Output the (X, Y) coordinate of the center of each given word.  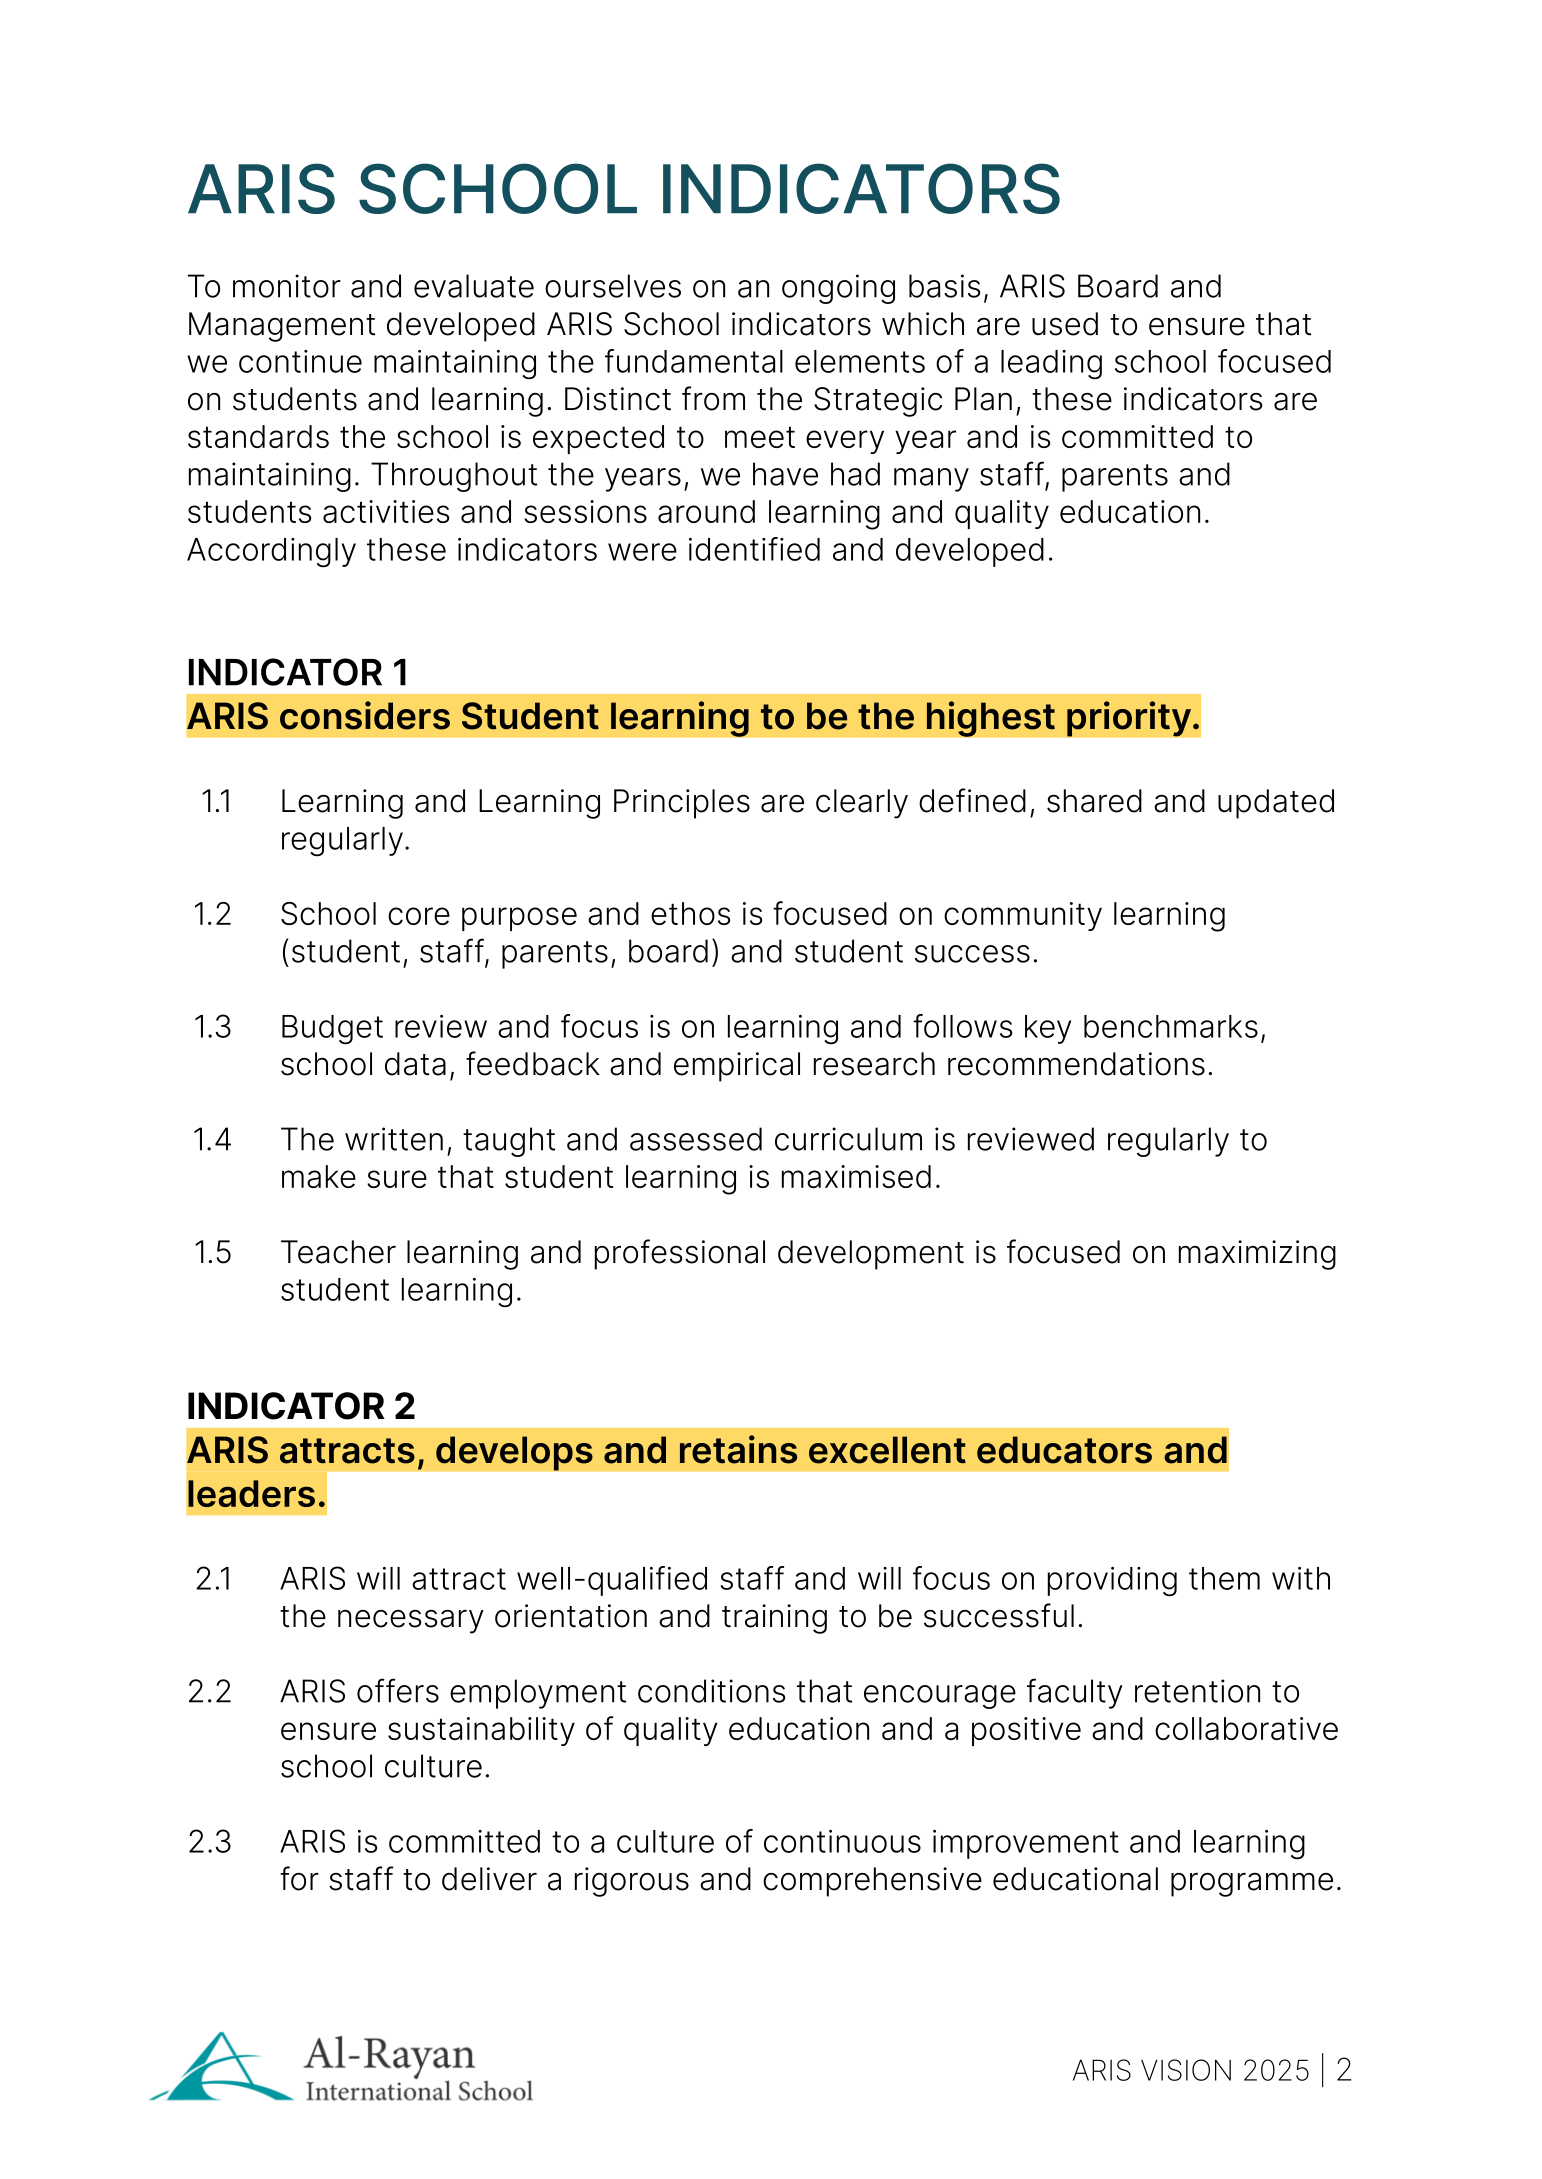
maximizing (1257, 1255)
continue (300, 361)
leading (1051, 365)
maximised (856, 1176)
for (299, 1878)
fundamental (694, 361)
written (394, 1139)
